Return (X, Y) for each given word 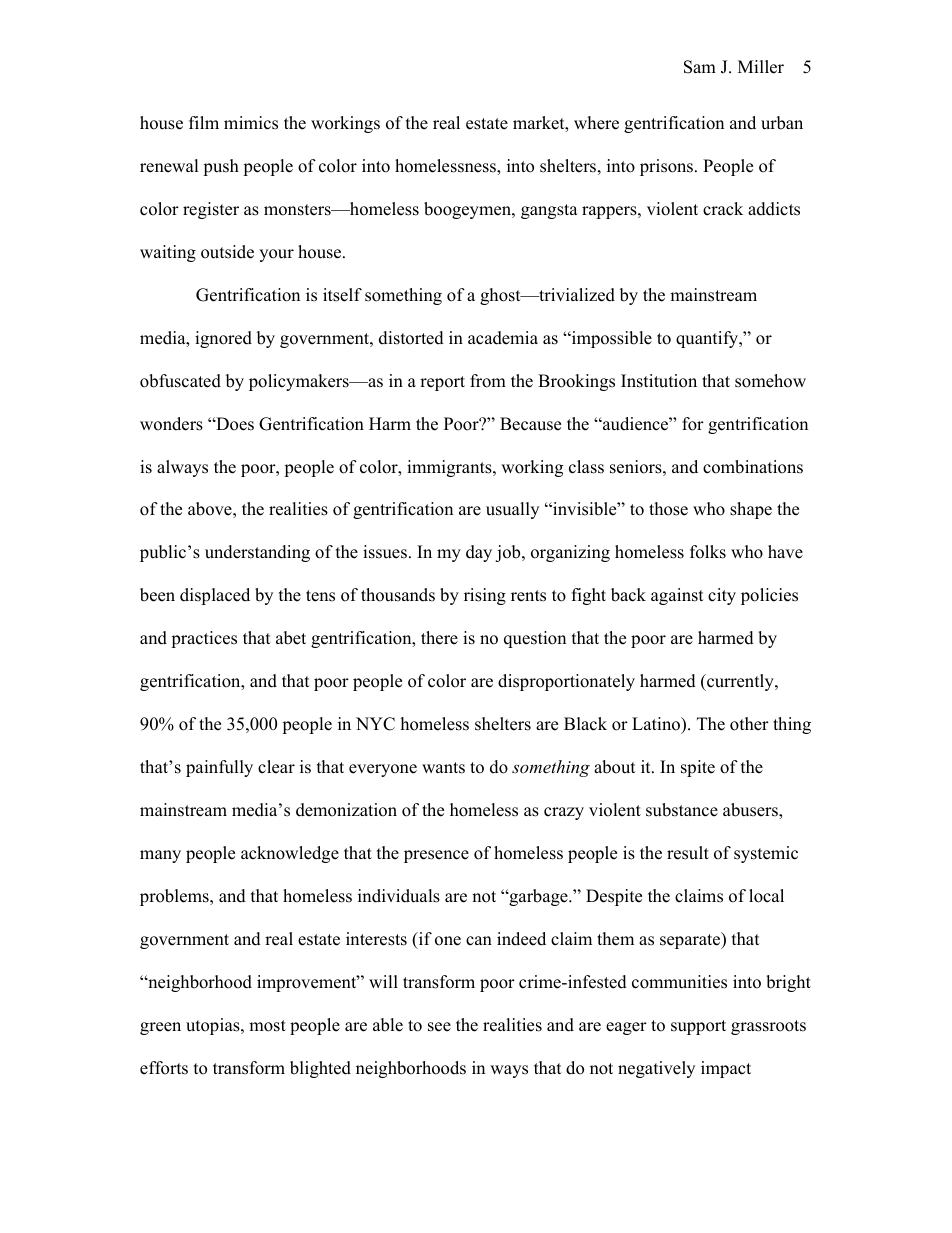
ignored (223, 339)
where (596, 123)
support (698, 1027)
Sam (700, 67)
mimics (251, 123)
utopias (214, 1026)
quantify (708, 339)
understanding (257, 553)
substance (682, 810)
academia (503, 338)
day (479, 553)
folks (708, 552)
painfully (219, 768)
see (439, 1027)
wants (443, 768)
